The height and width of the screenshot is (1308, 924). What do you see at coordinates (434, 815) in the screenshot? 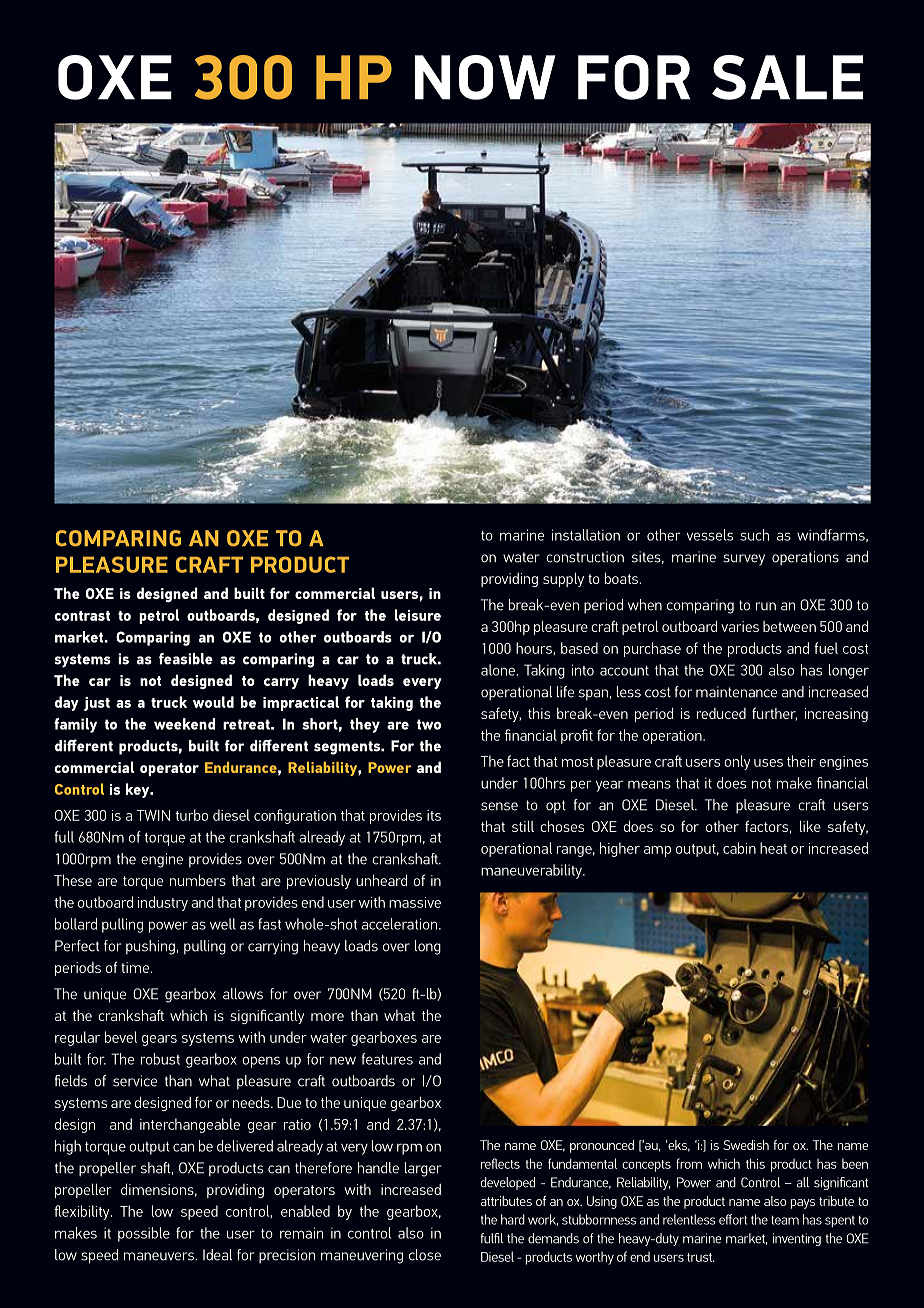
I see `its` at bounding box center [434, 815].
